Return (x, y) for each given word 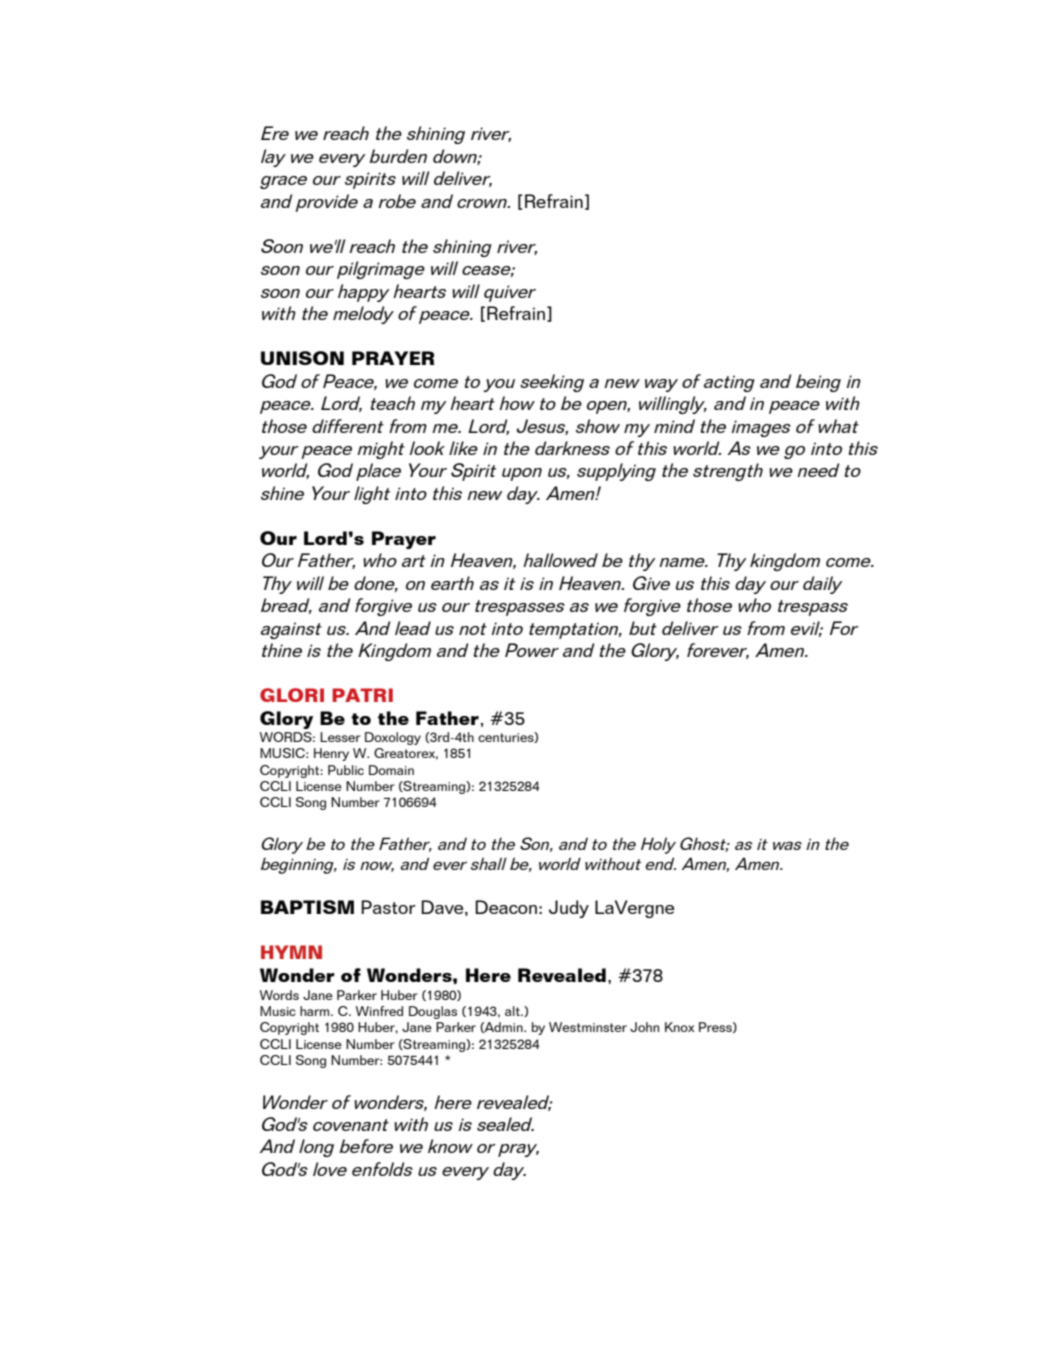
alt (513, 1011)
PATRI (362, 695)
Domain (391, 770)
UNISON (302, 358)
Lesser (340, 737)
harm (316, 1011)
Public (346, 770)
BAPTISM (307, 907)
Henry (331, 754)
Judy (569, 909)
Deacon (506, 907)
